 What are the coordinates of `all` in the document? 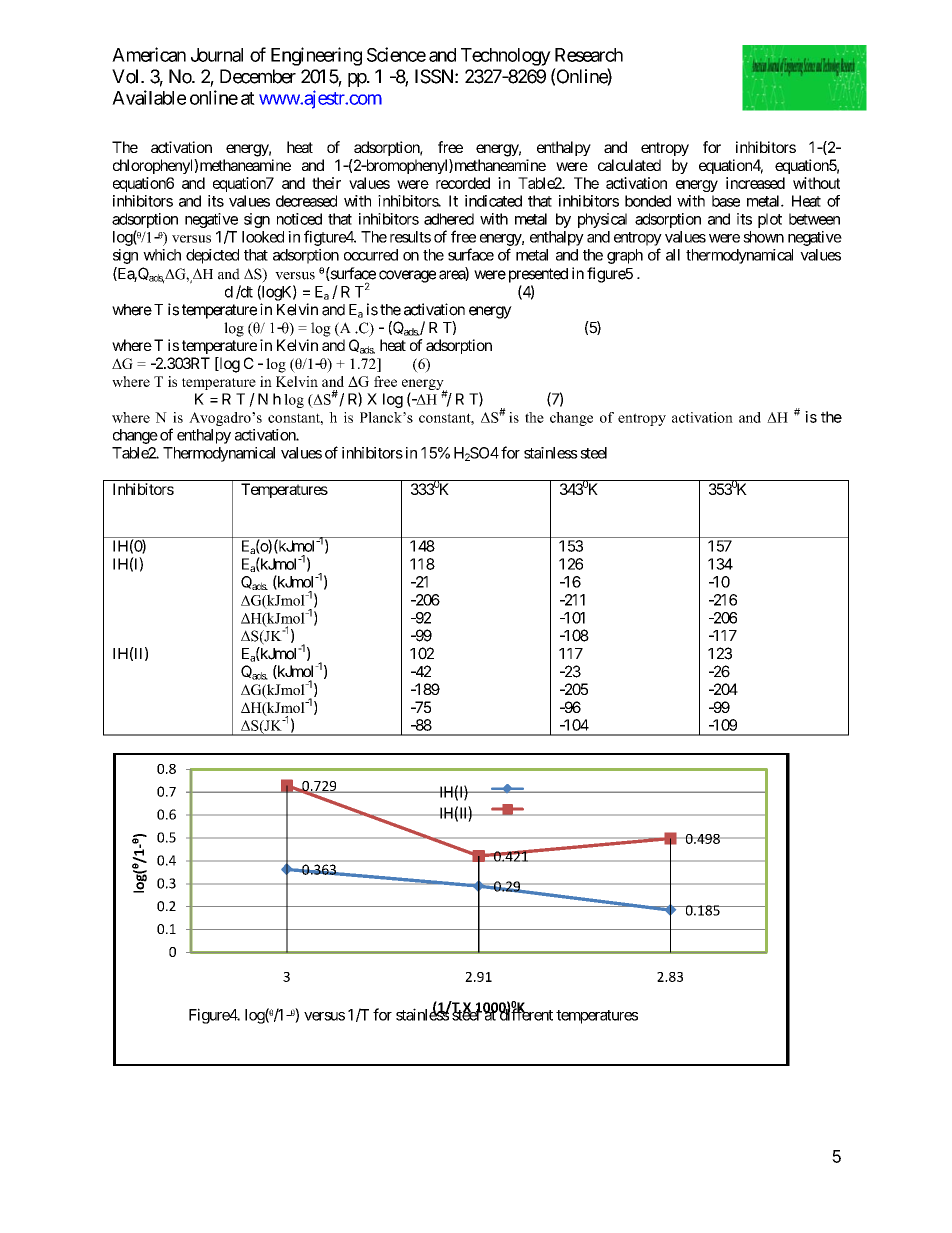 It's located at (673, 255).
